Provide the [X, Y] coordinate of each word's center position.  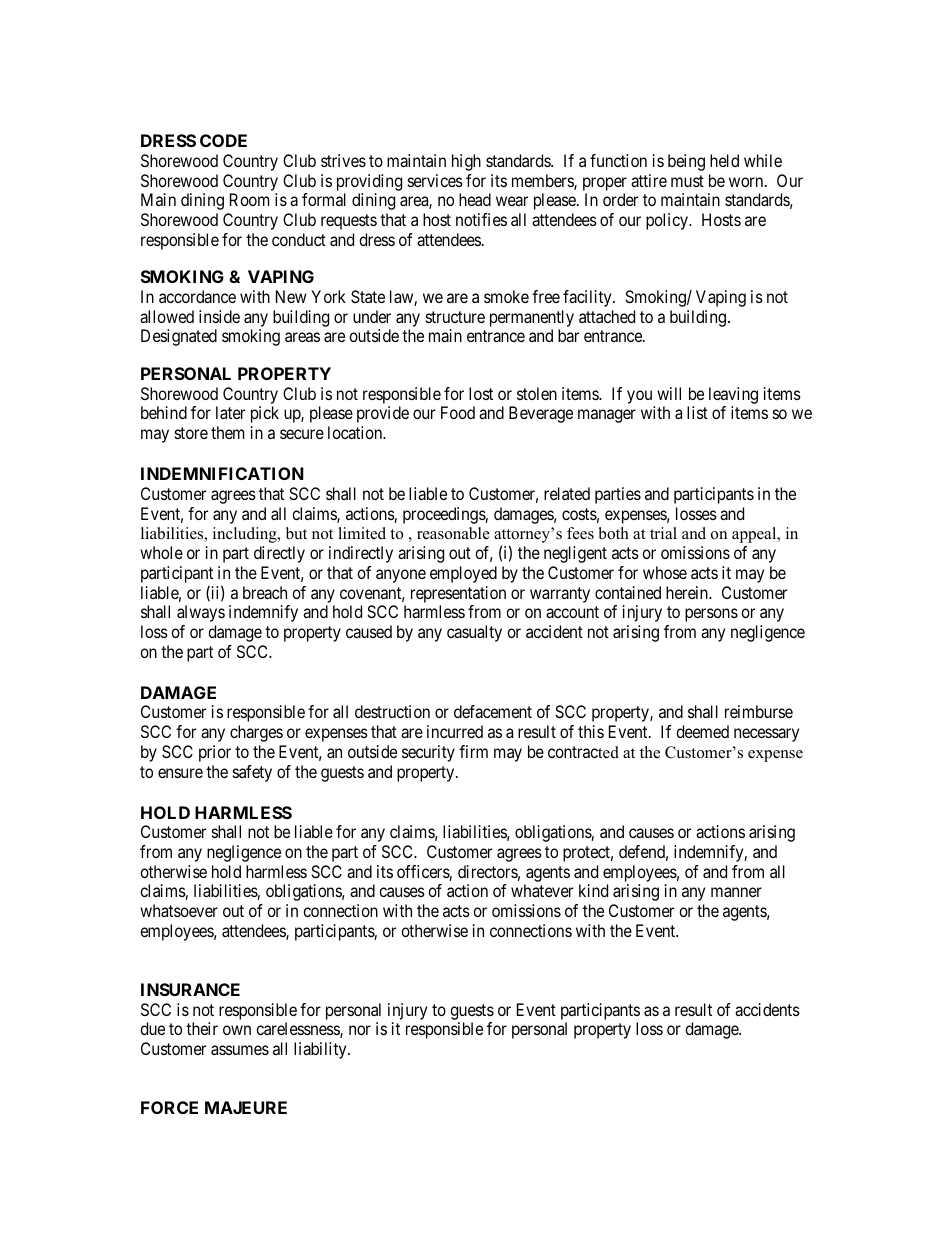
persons [711, 615]
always [201, 613]
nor [360, 1030]
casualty [474, 633]
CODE [223, 140]
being [686, 162]
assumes [240, 1050]
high [466, 162]
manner [736, 892]
